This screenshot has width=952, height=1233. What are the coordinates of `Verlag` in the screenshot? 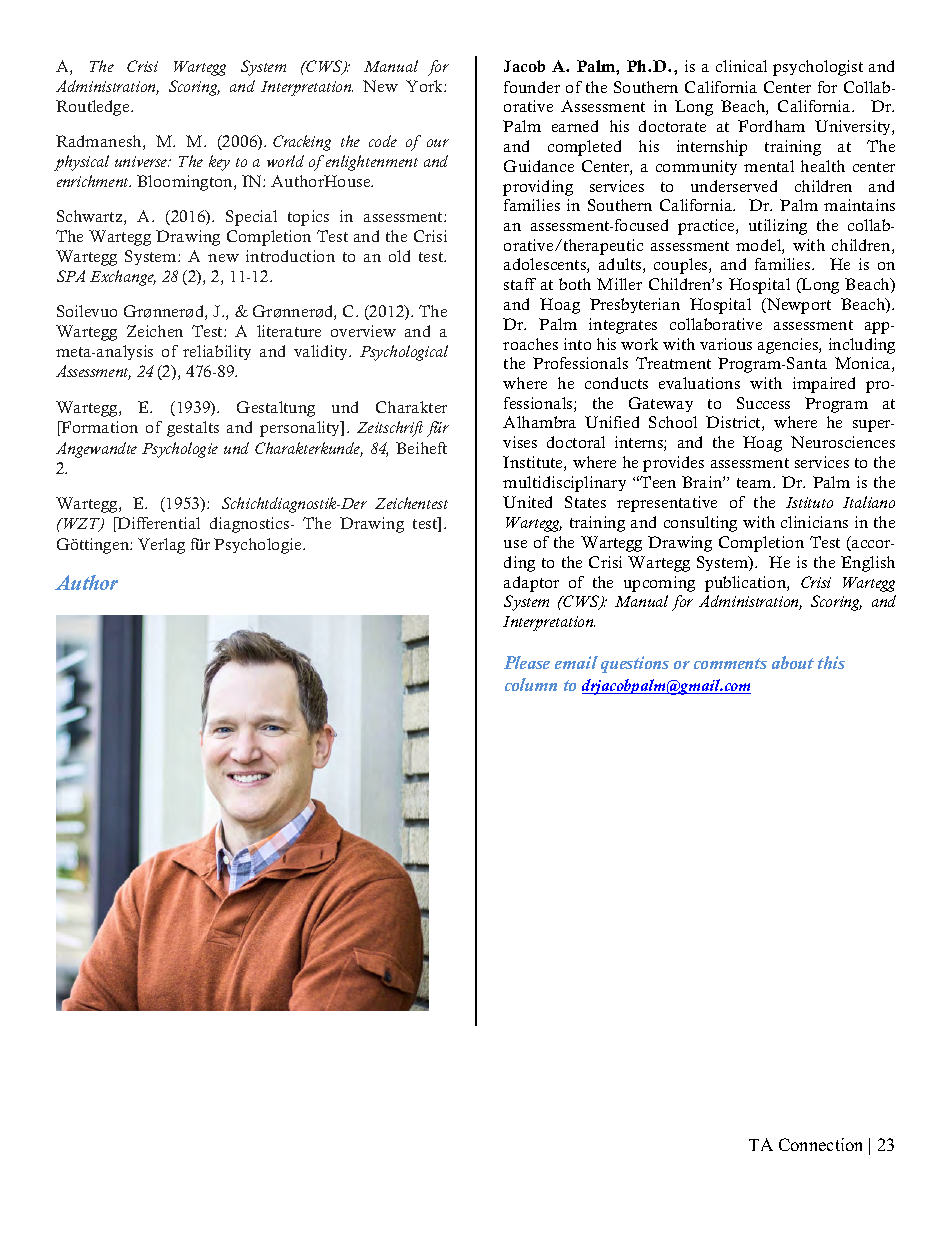 It's located at (161, 546).
